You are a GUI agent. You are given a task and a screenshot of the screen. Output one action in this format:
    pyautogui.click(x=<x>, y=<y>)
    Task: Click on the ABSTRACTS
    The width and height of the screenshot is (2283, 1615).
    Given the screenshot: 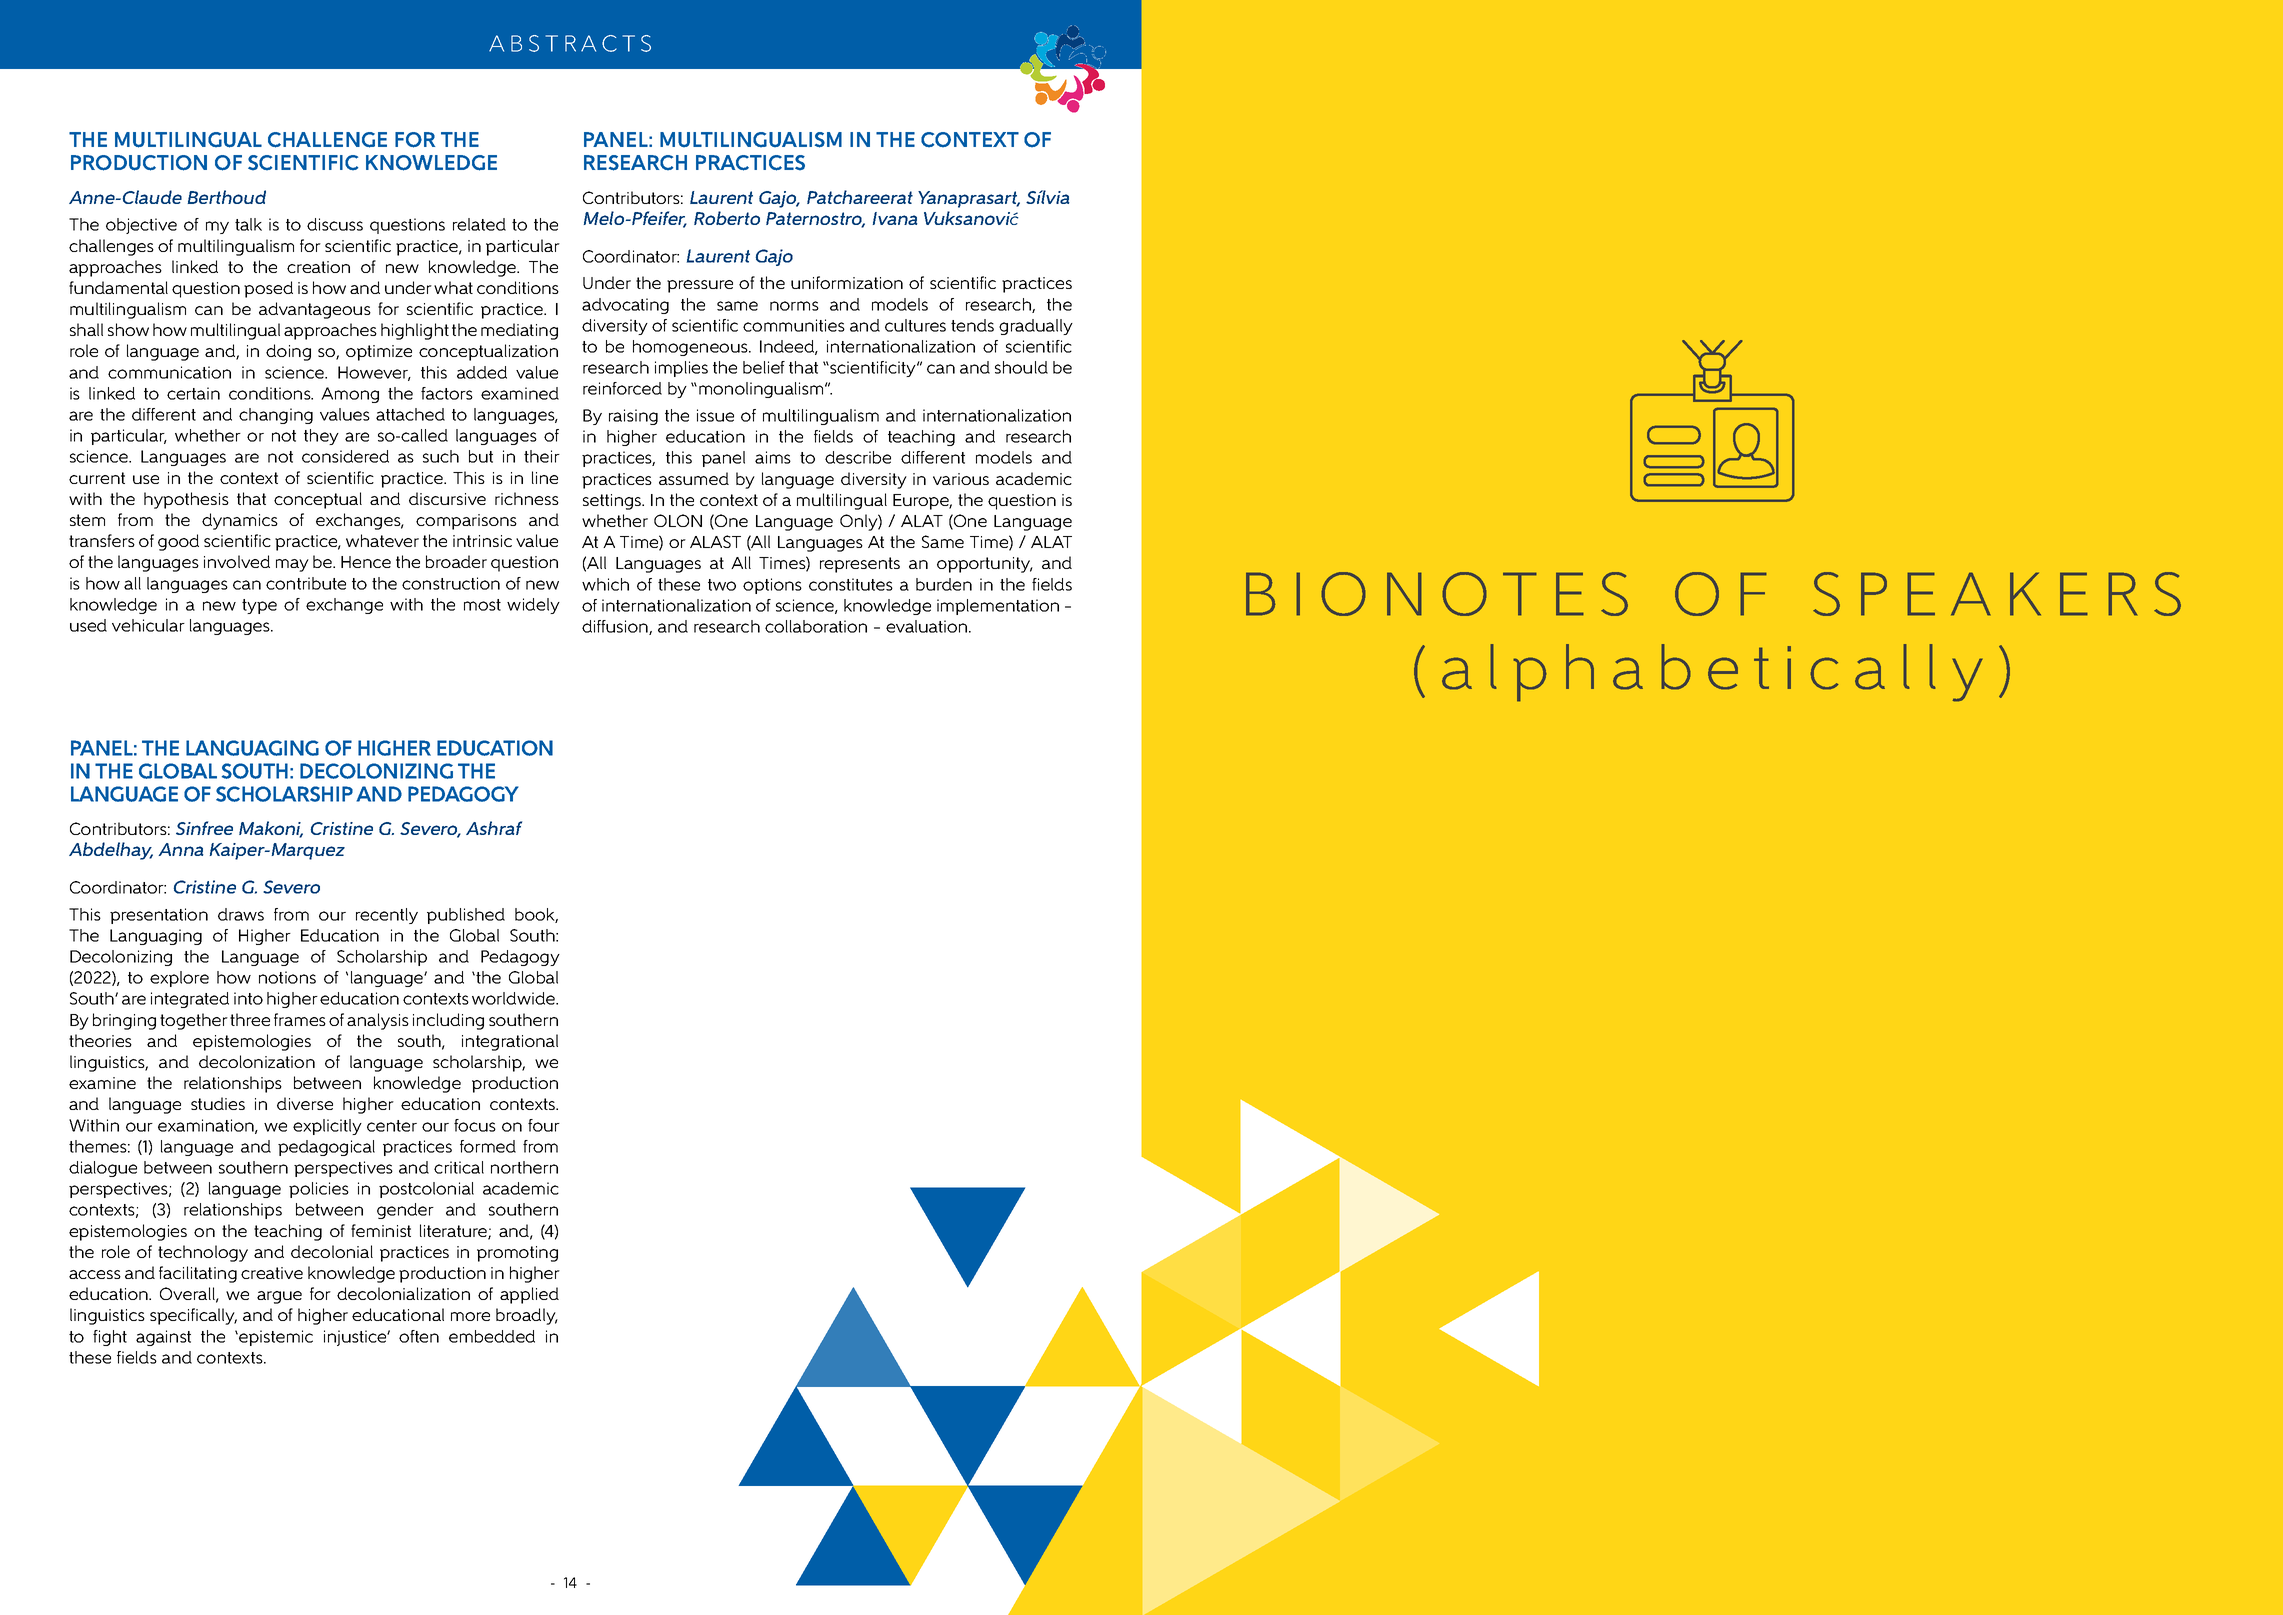 What is the action you would take?
    pyautogui.click(x=570, y=43)
